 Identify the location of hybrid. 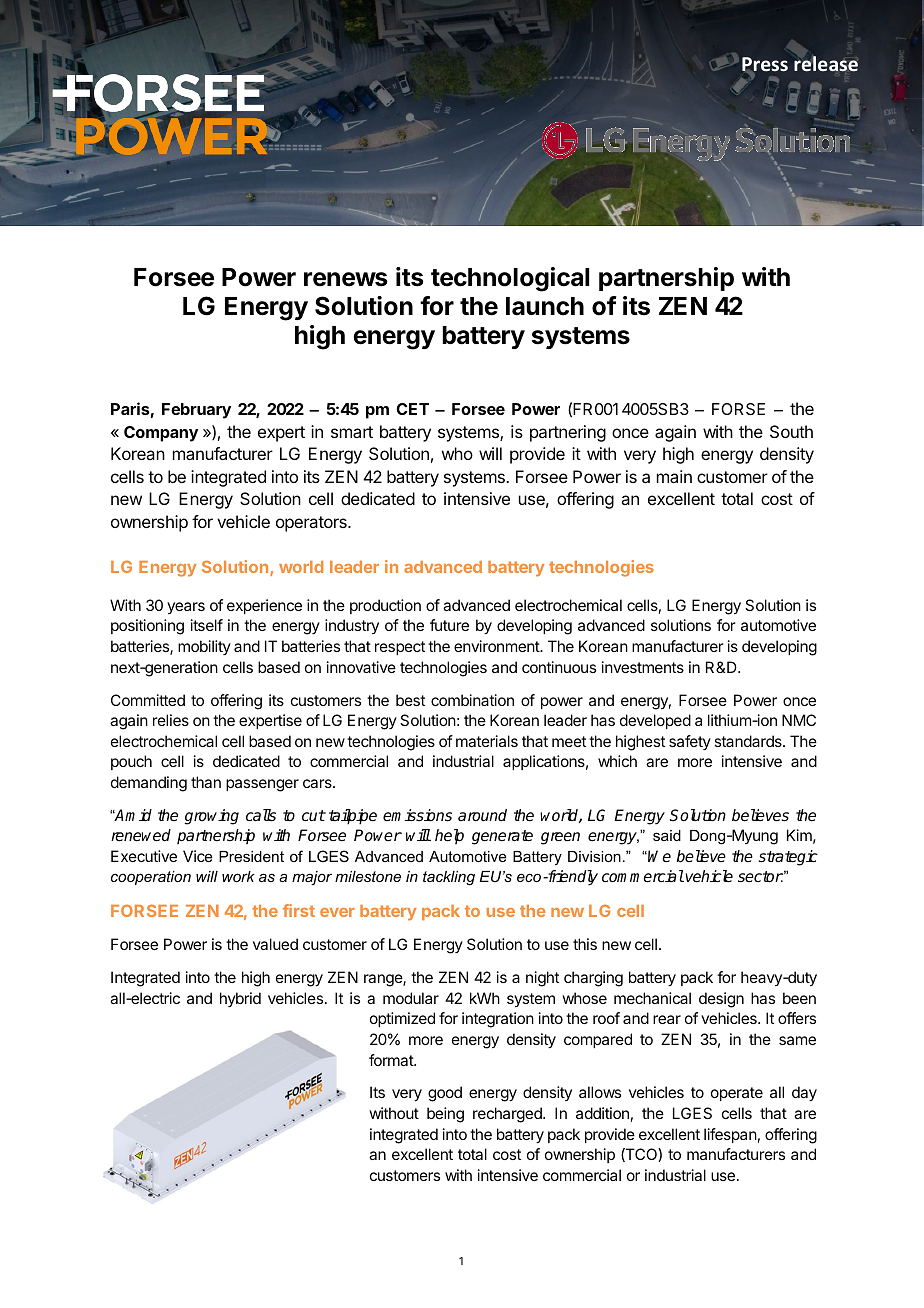
(240, 999).
